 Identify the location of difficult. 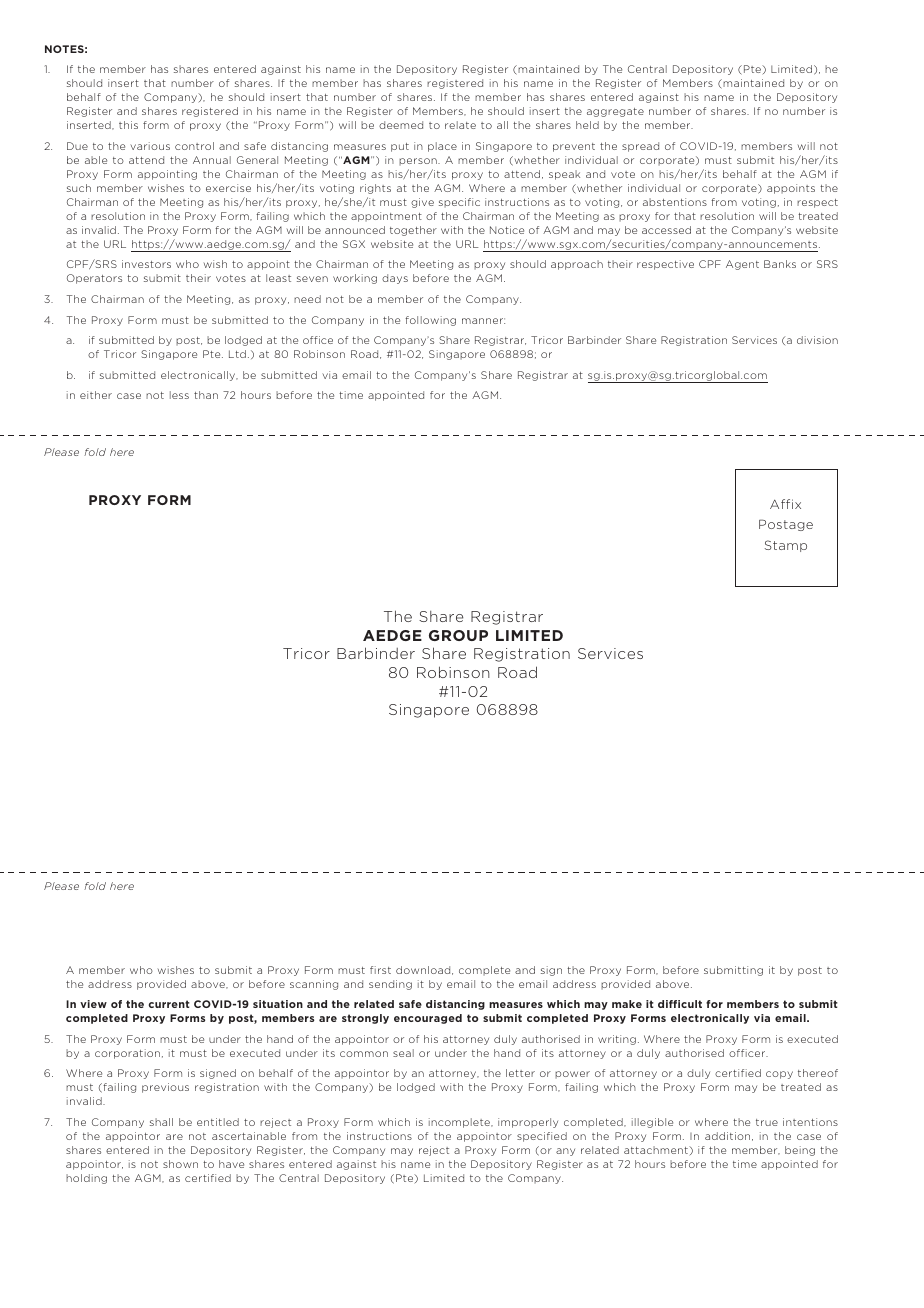
(680, 1004).
